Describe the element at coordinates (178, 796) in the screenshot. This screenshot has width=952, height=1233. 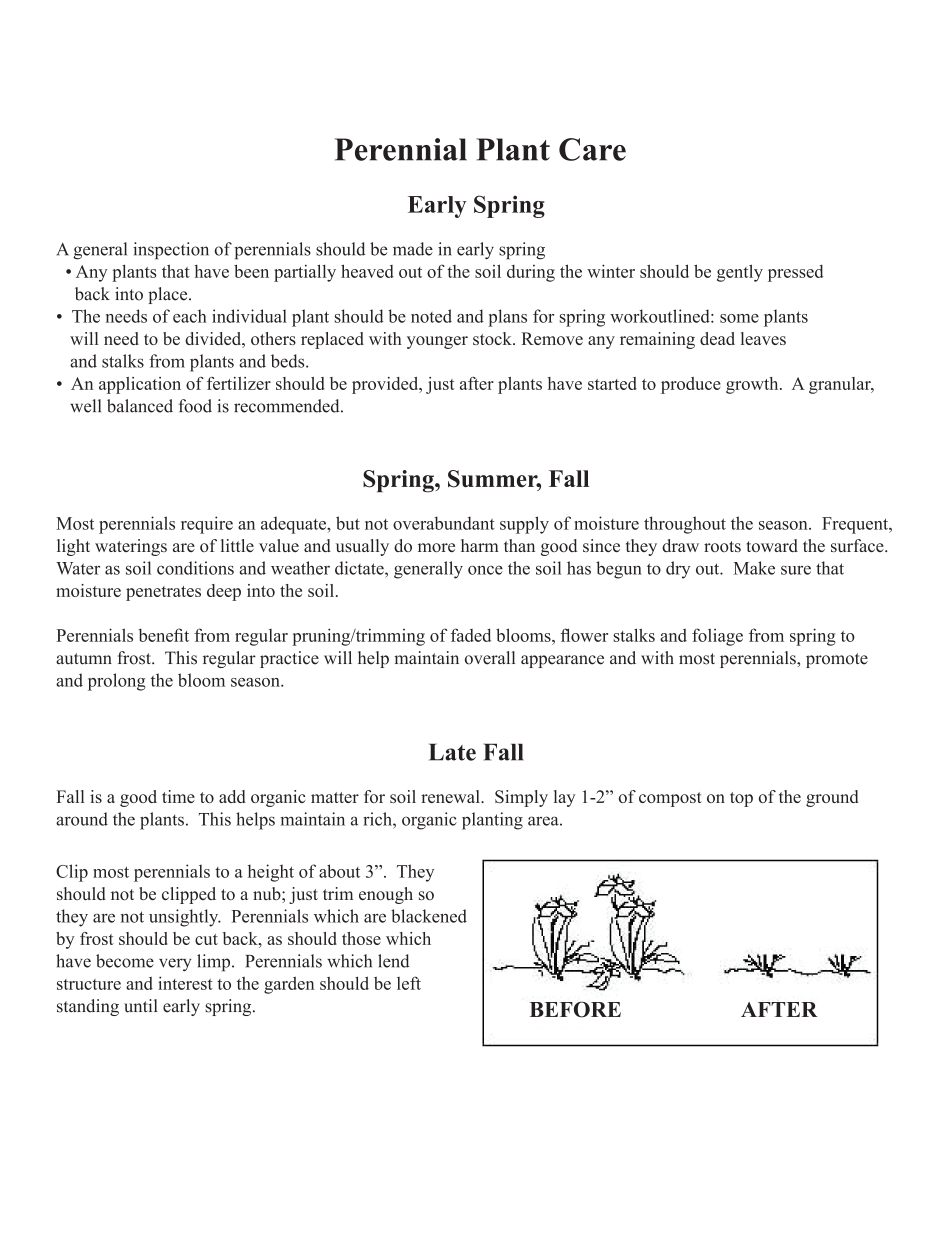
I see `time` at that location.
